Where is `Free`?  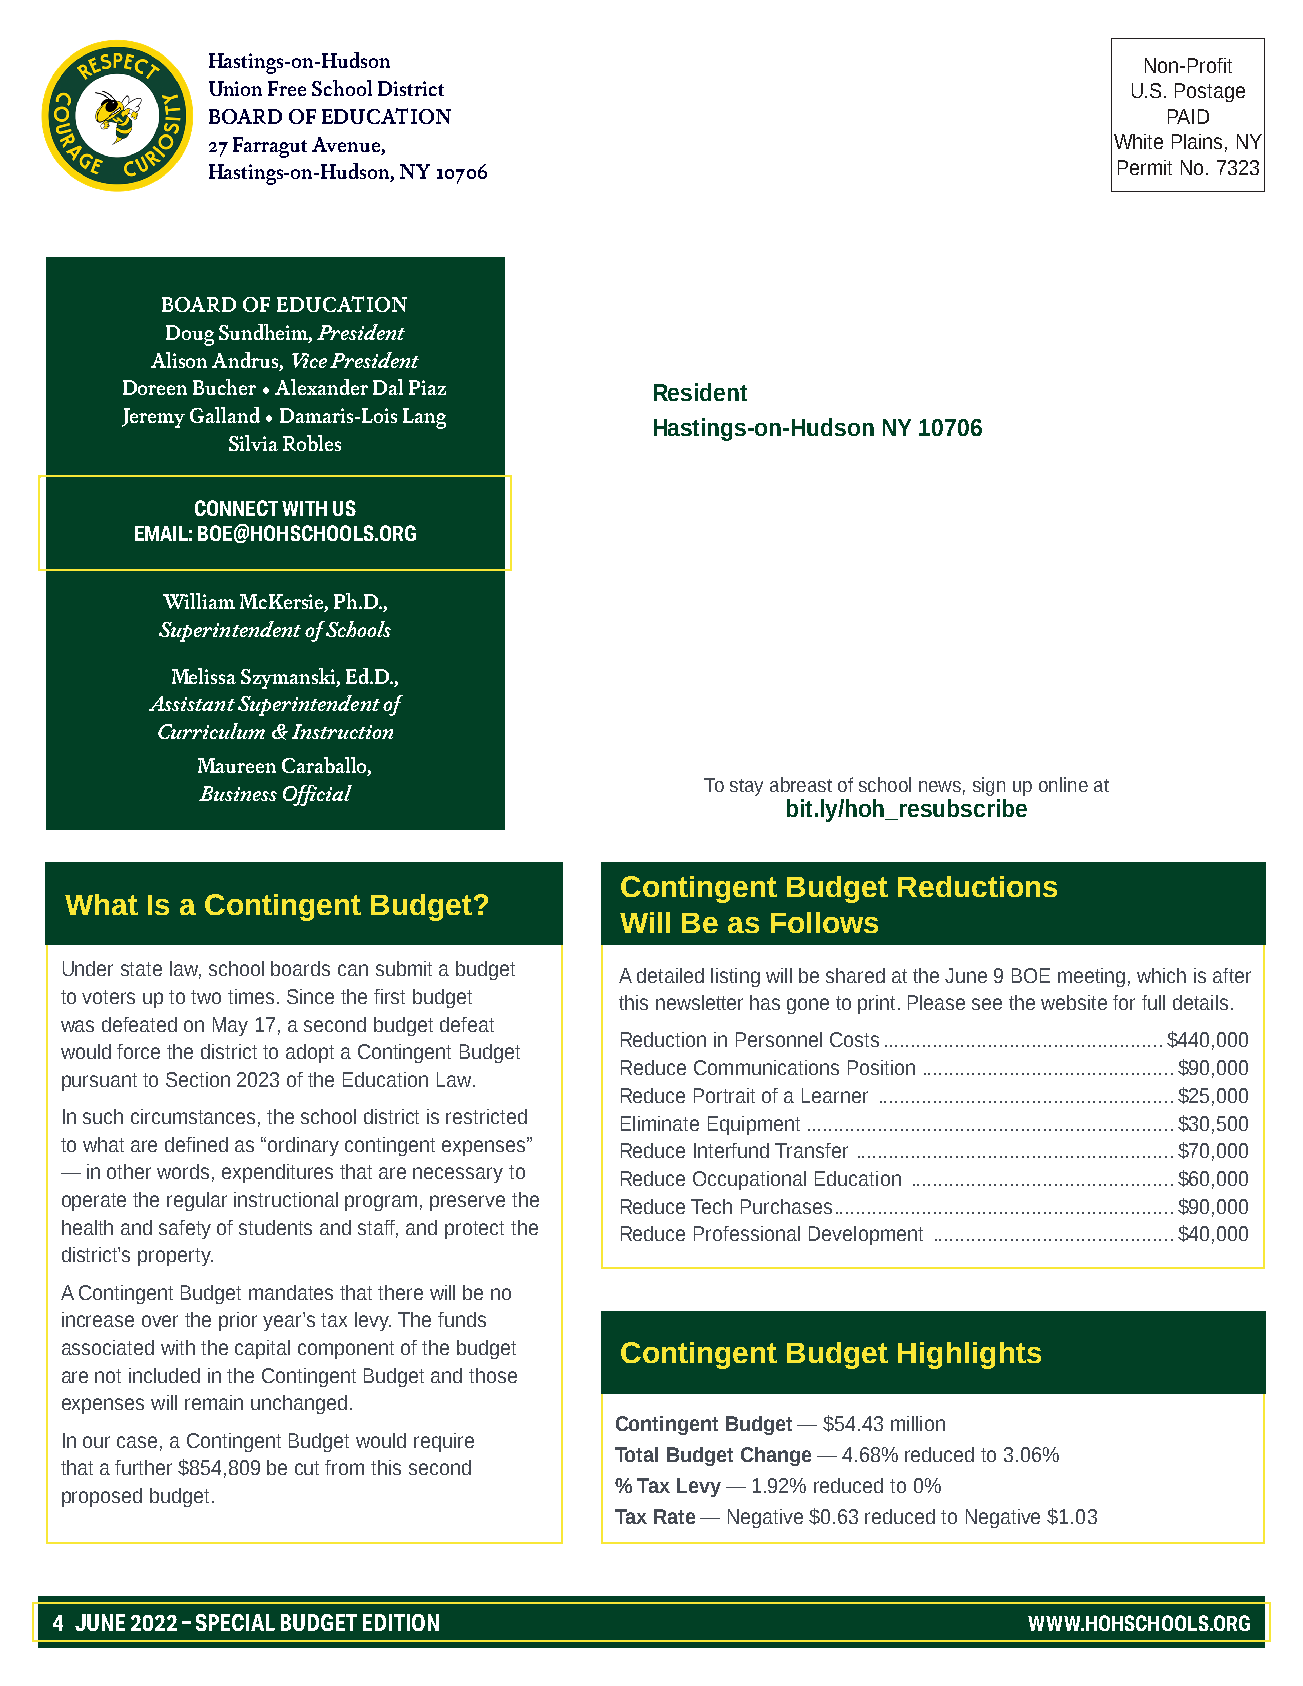 Free is located at coordinates (287, 88).
